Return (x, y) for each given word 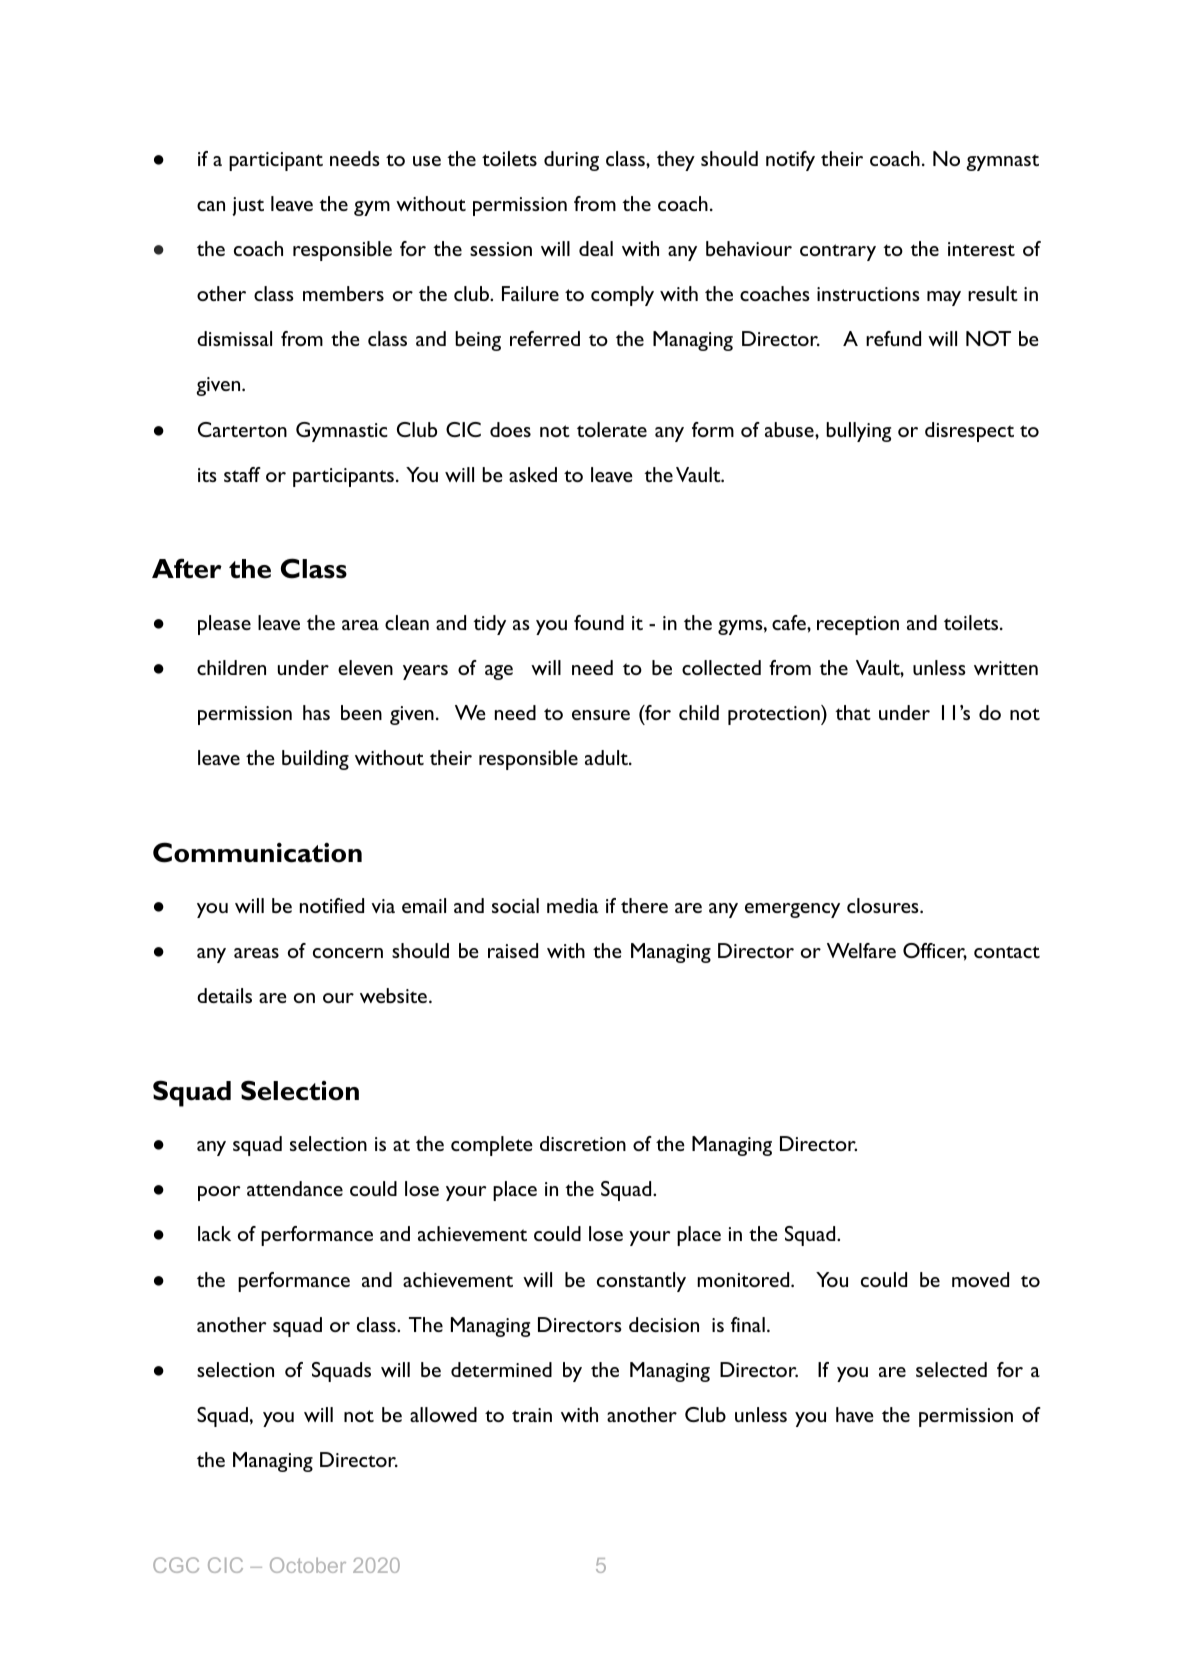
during (571, 161)
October (308, 1565)
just (248, 206)
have (855, 1414)
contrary (838, 252)
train (532, 1415)
